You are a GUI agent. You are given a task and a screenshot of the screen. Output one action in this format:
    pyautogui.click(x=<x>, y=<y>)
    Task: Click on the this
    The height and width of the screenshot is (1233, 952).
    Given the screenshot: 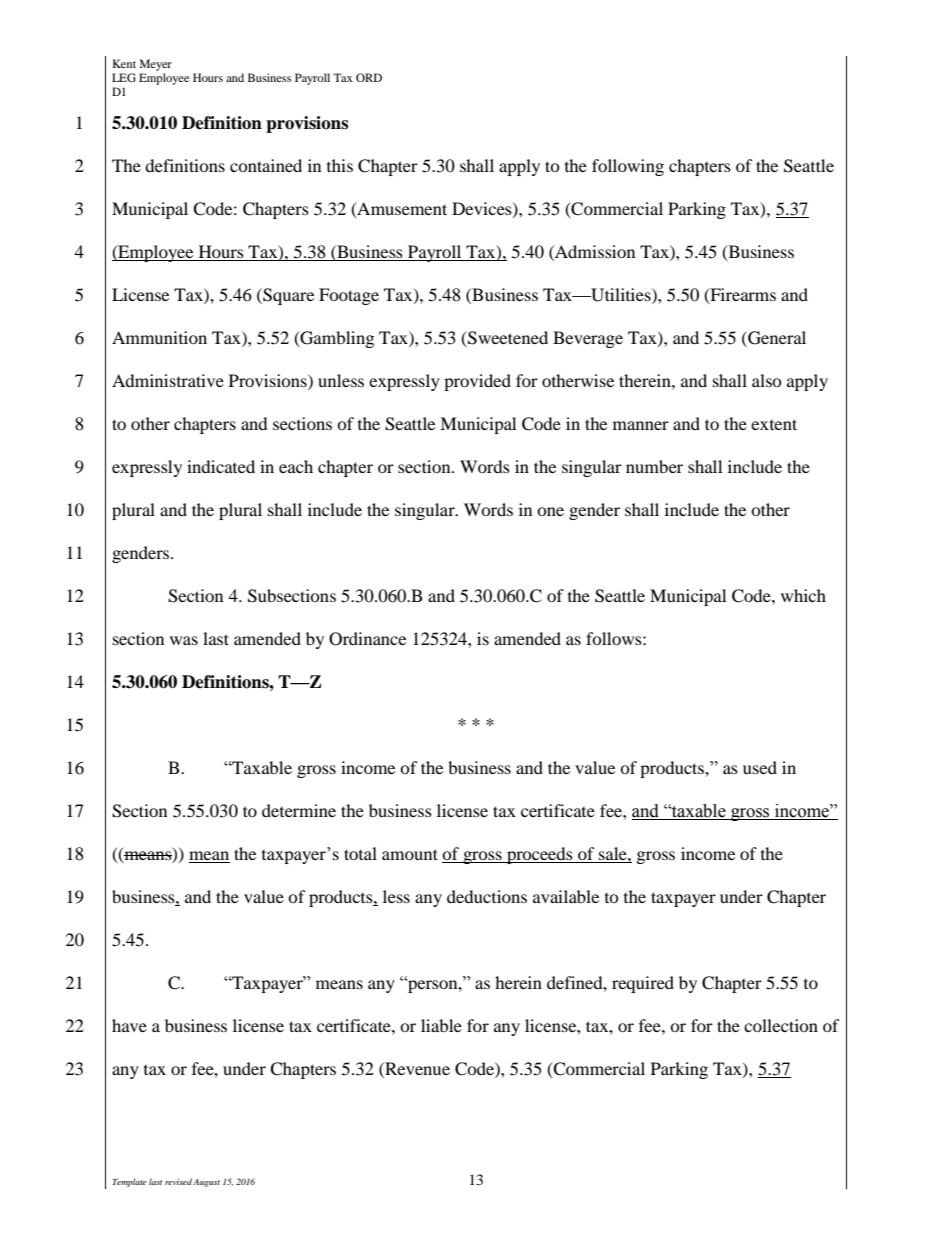 What is the action you would take?
    pyautogui.click(x=340, y=165)
